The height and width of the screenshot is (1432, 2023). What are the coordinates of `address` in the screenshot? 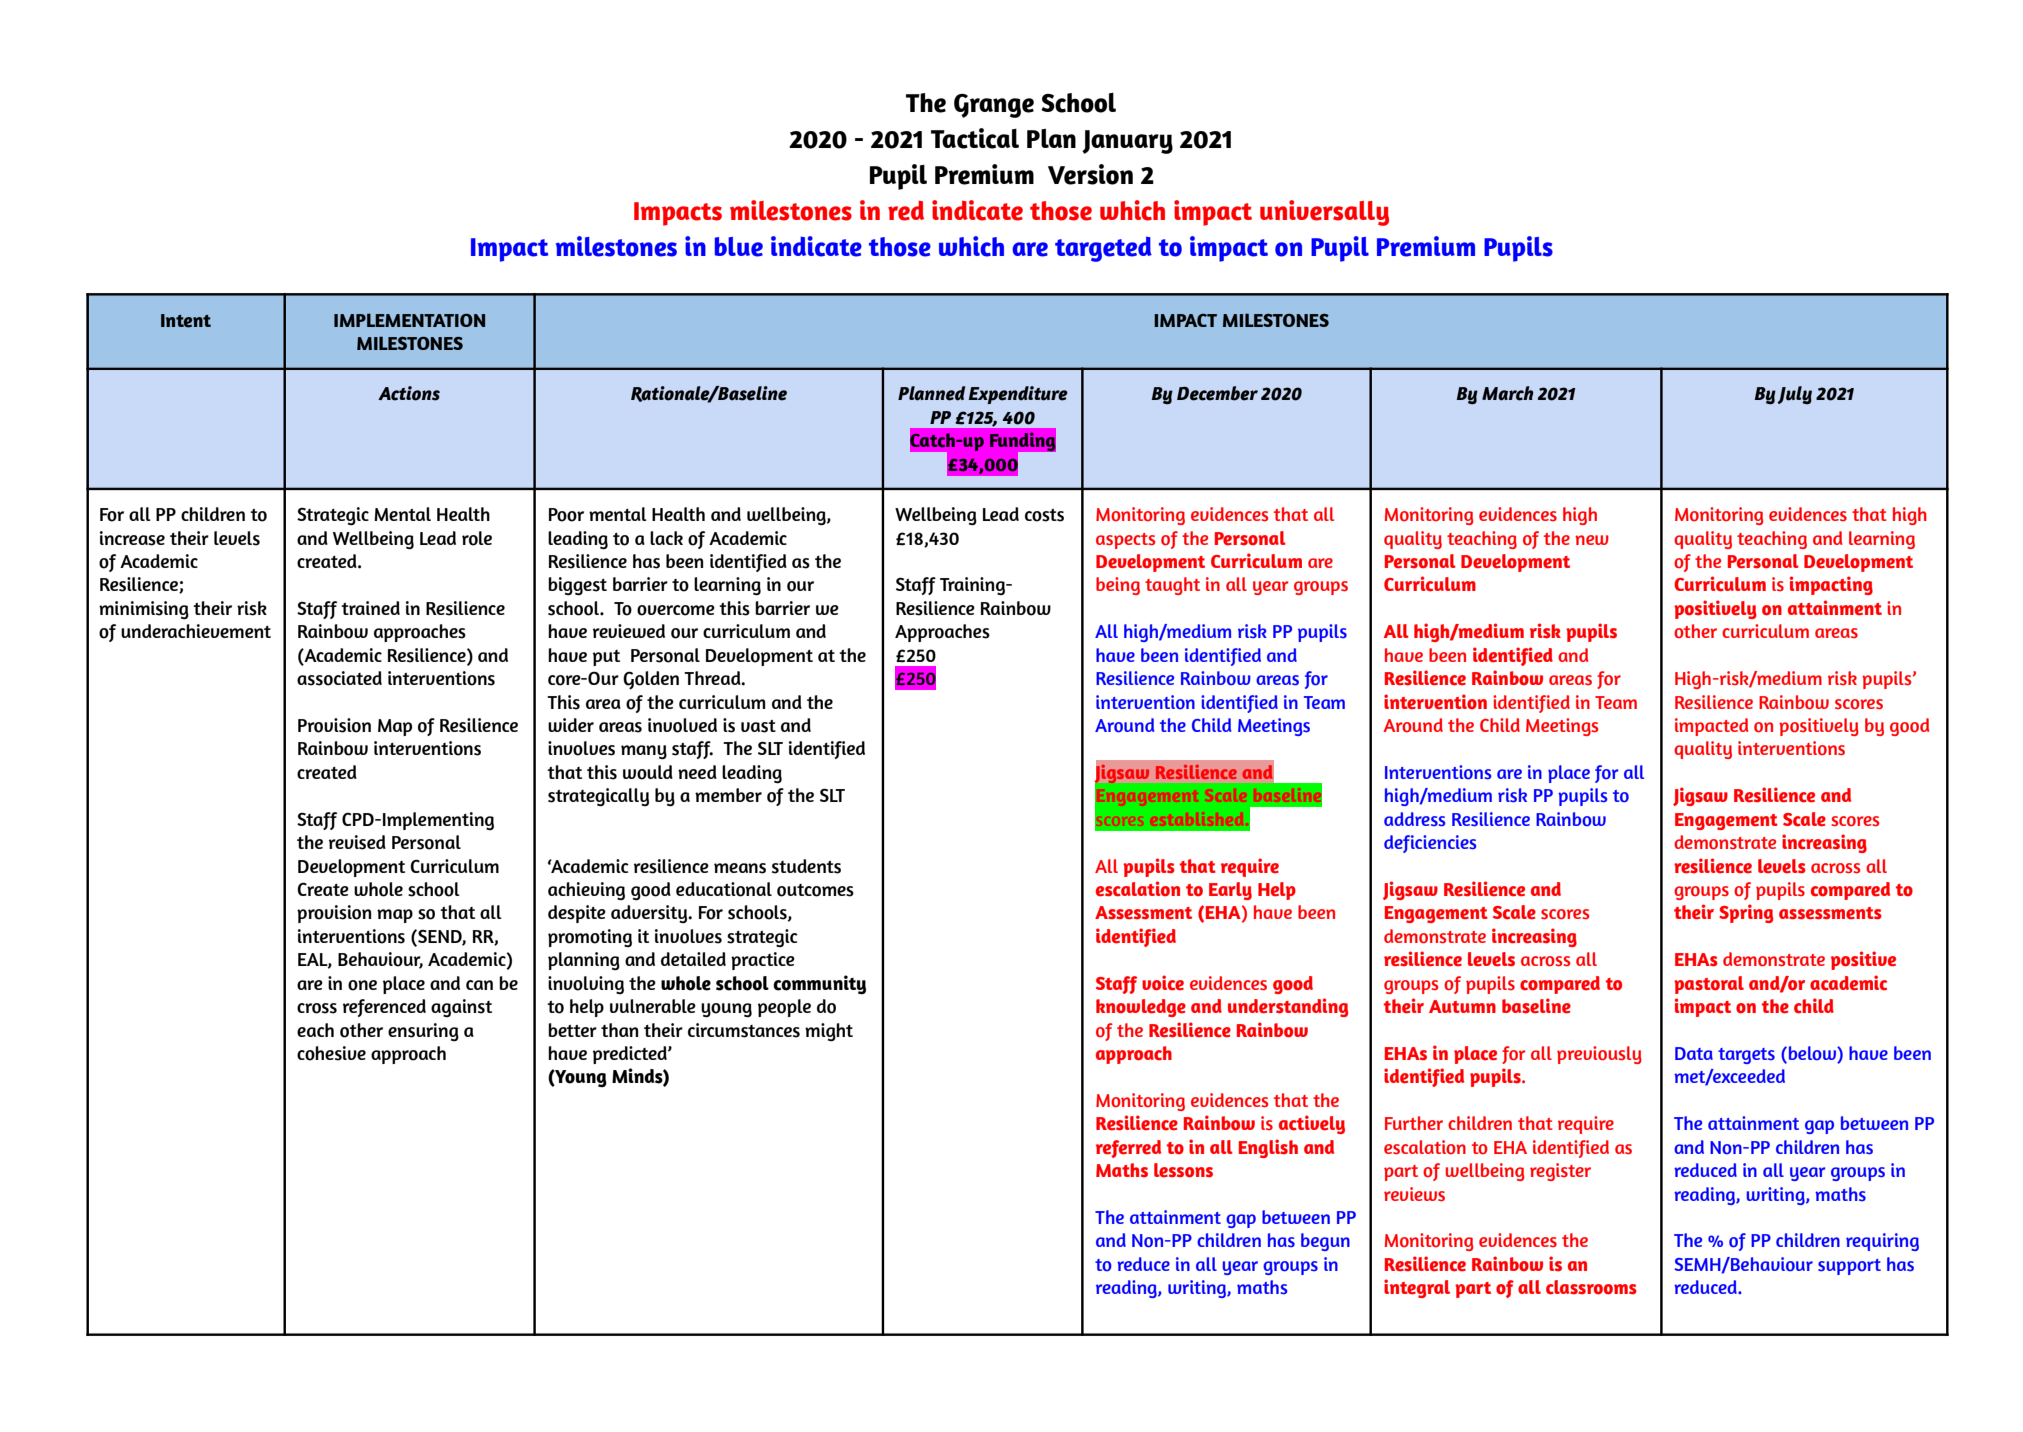 It's located at (1414, 819).
